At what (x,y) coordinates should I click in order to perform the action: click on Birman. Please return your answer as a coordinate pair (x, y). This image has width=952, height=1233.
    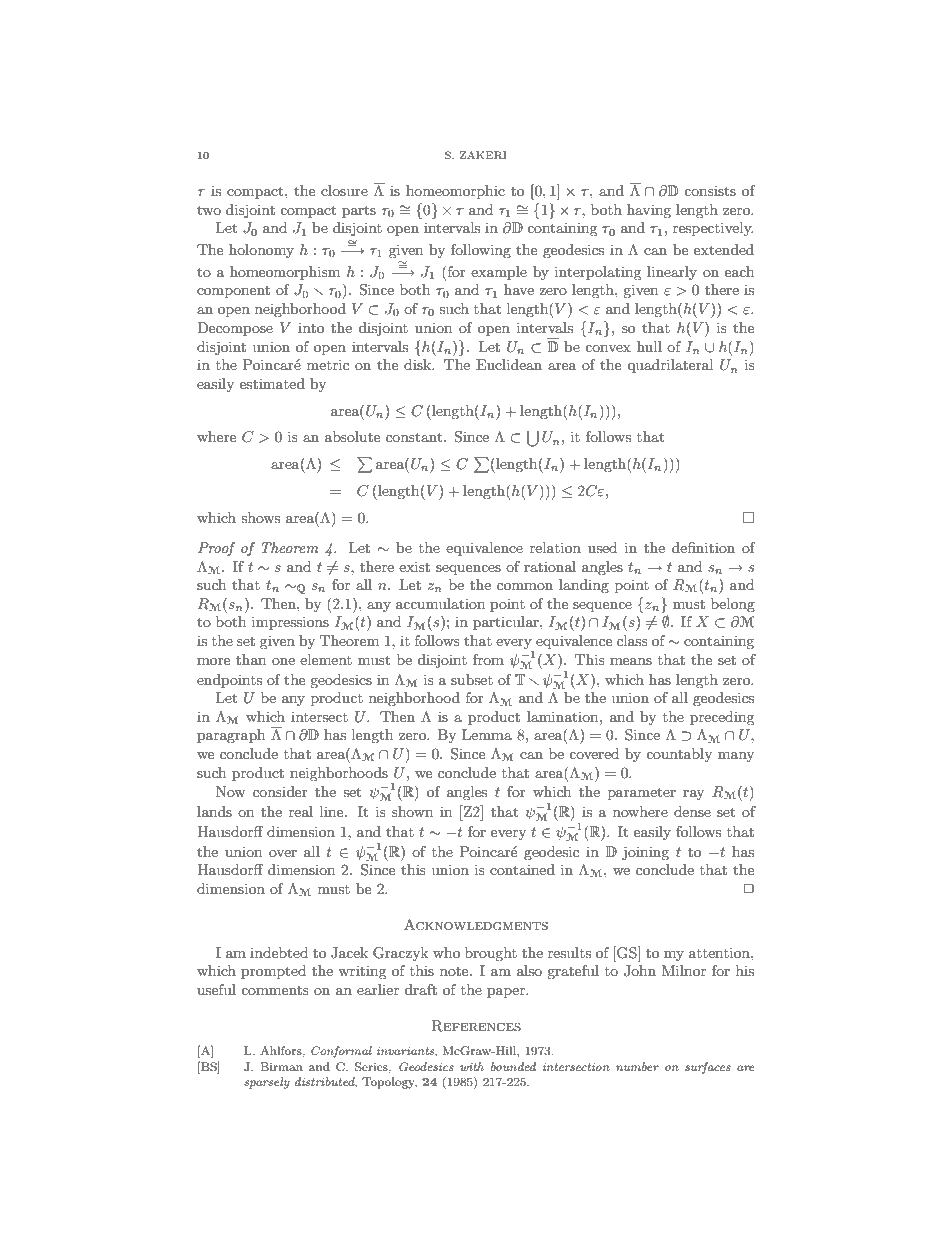
    Looking at the image, I should click on (281, 1066).
